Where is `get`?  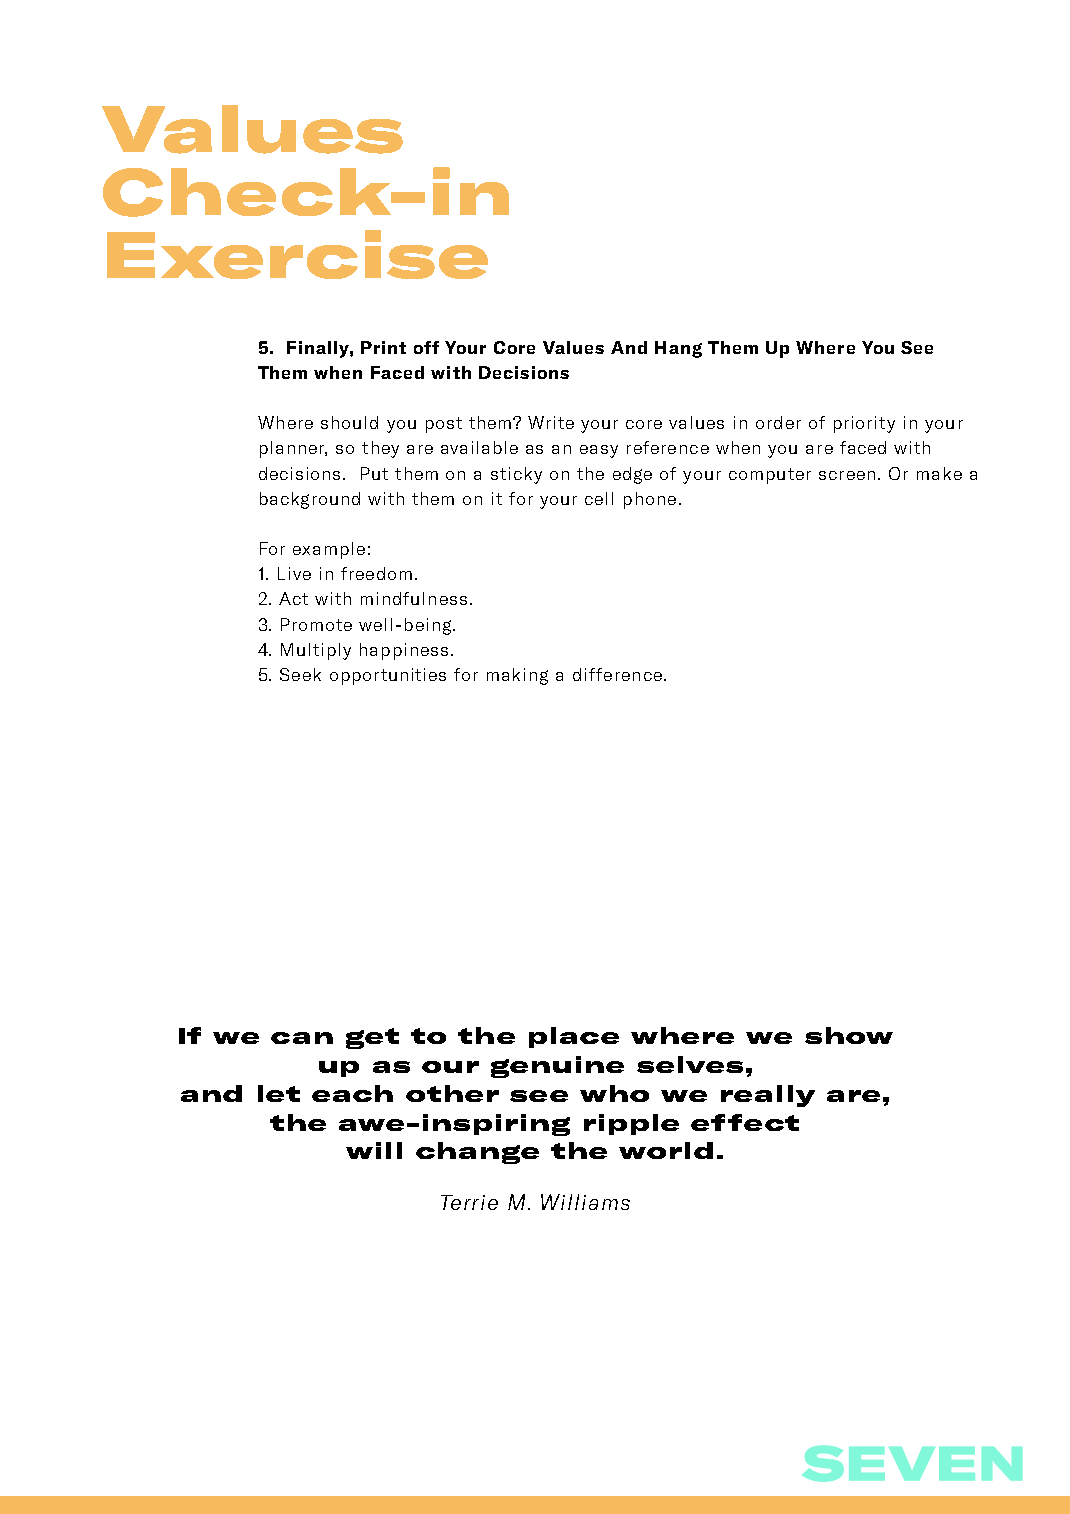
get is located at coordinates (372, 1038).
